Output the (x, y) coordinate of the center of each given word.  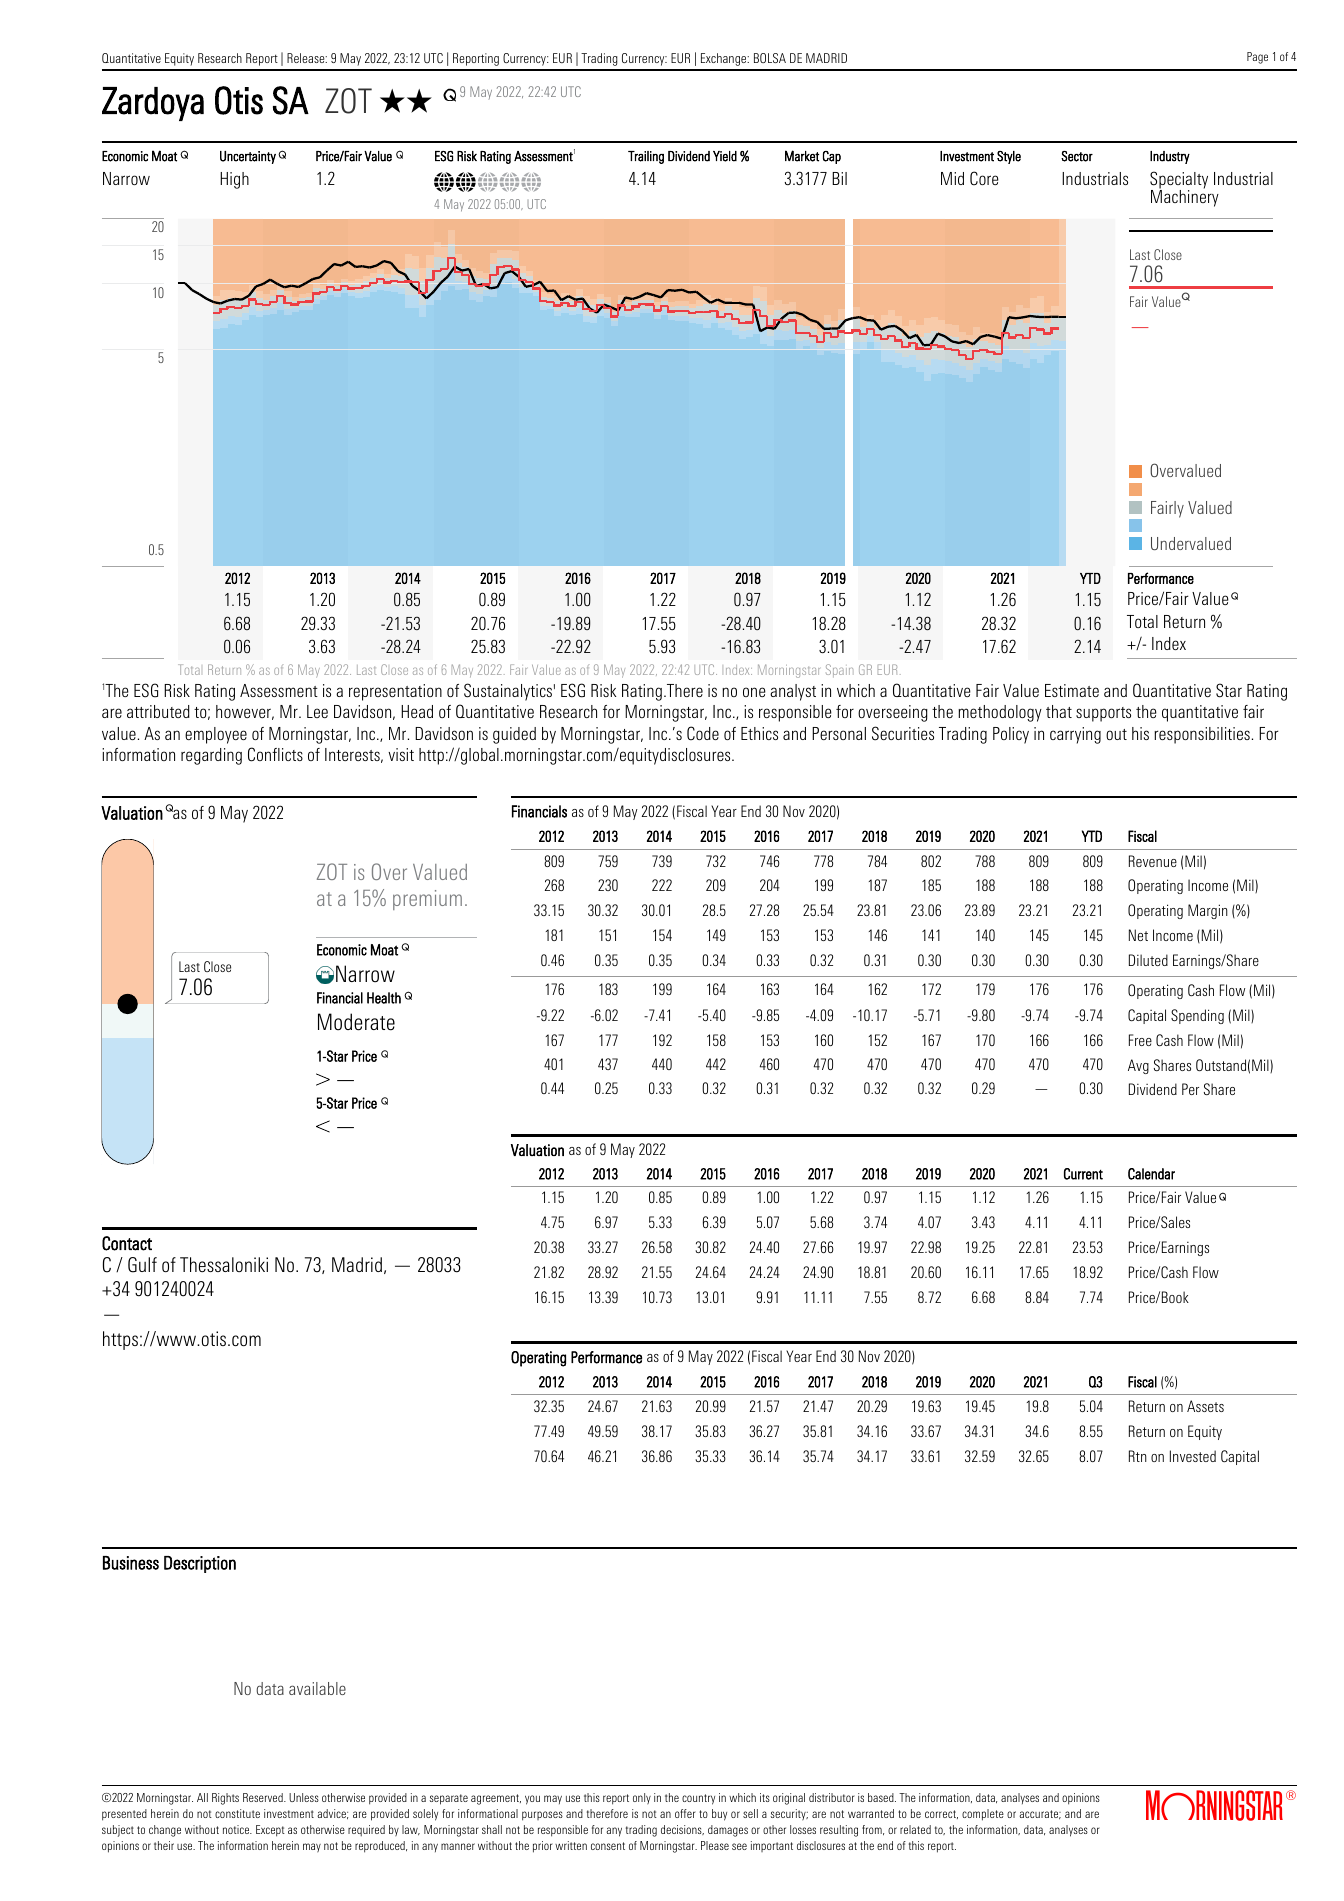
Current (1083, 1174)
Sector (1077, 156)
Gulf (142, 1265)
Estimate (1072, 690)
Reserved (264, 1797)
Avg (1138, 1066)
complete (983, 1815)
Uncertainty (248, 157)
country (698, 1799)
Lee (317, 711)
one (754, 692)
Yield (725, 156)
